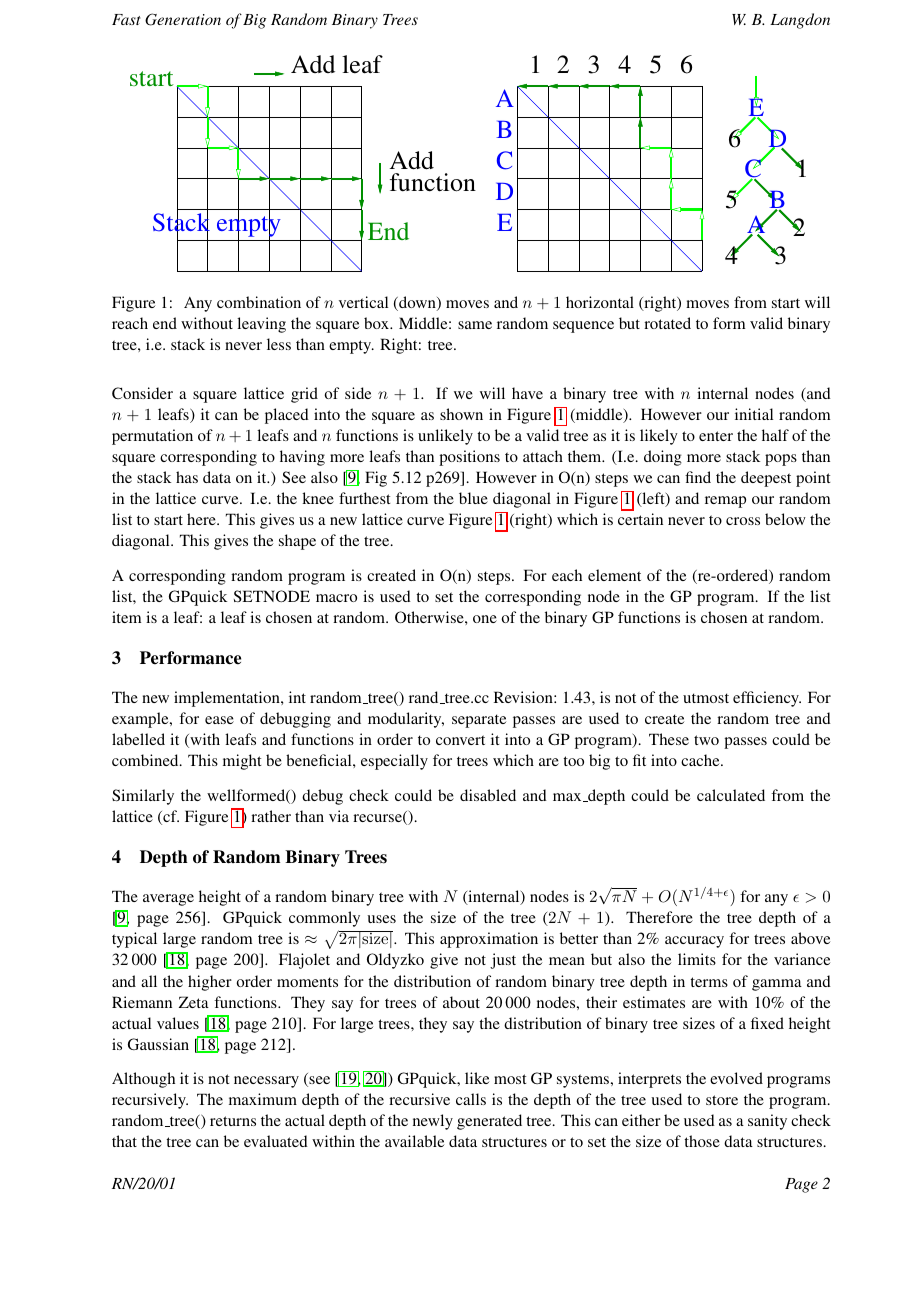 The width and height of the document is (924, 1308). Describe the element at coordinates (233, 1121) in the document. I see `returns` at that location.
